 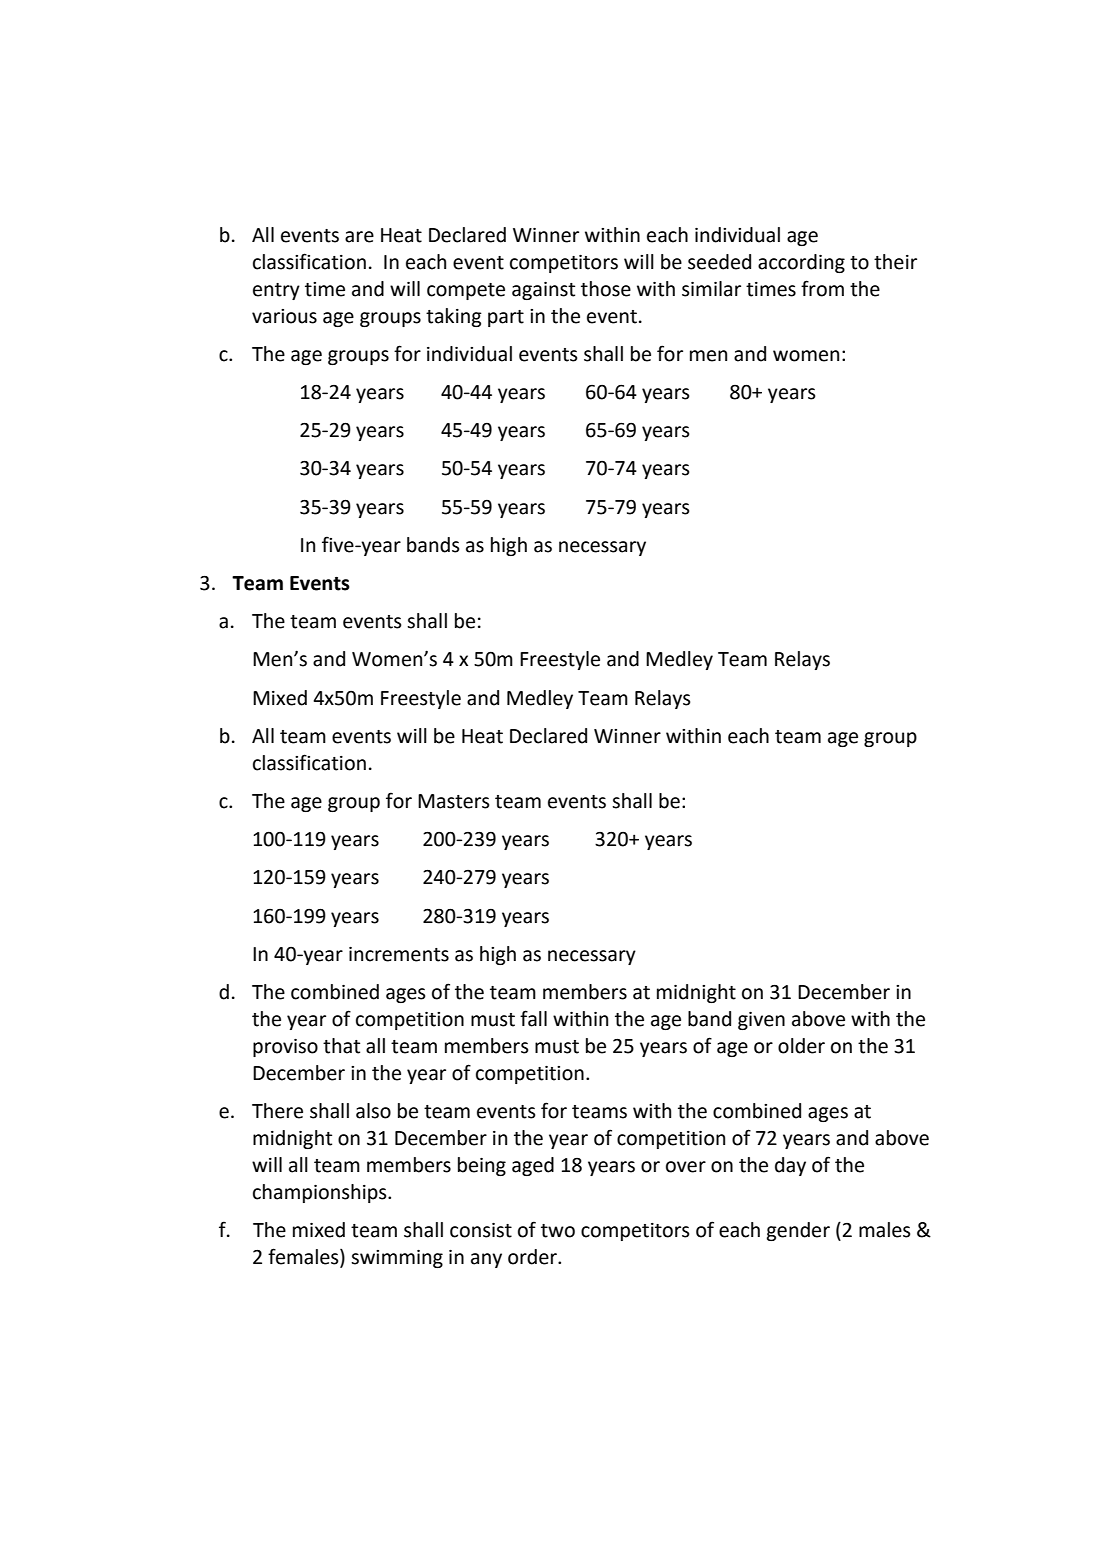 I want to click on part, so click(x=506, y=318).
